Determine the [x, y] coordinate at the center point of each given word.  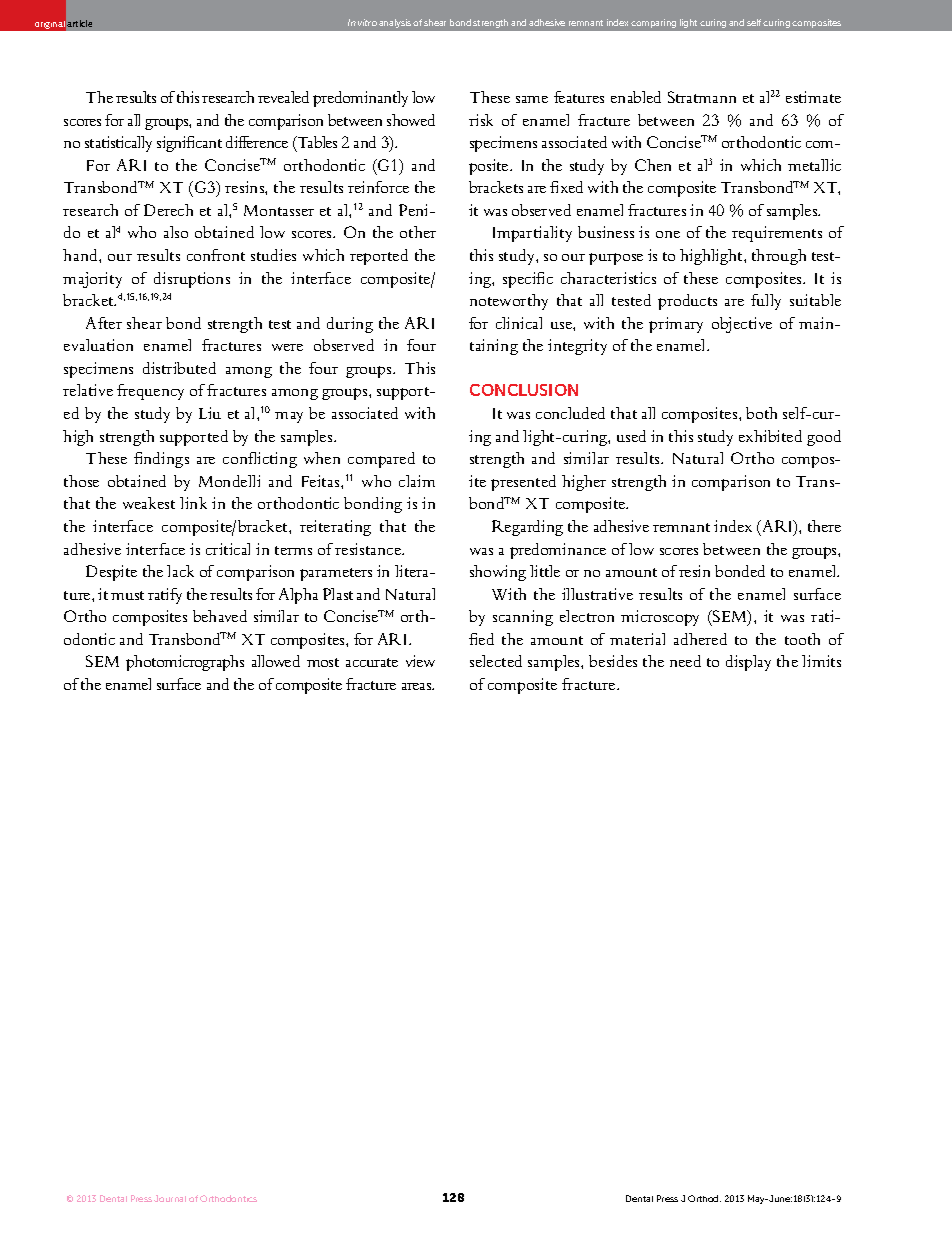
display [748, 663]
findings [161, 460]
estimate [813, 97]
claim [417, 481]
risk [481, 120]
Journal [170, 1198]
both [761, 413]
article [79, 23]
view [420, 661]
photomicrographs [185, 663]
